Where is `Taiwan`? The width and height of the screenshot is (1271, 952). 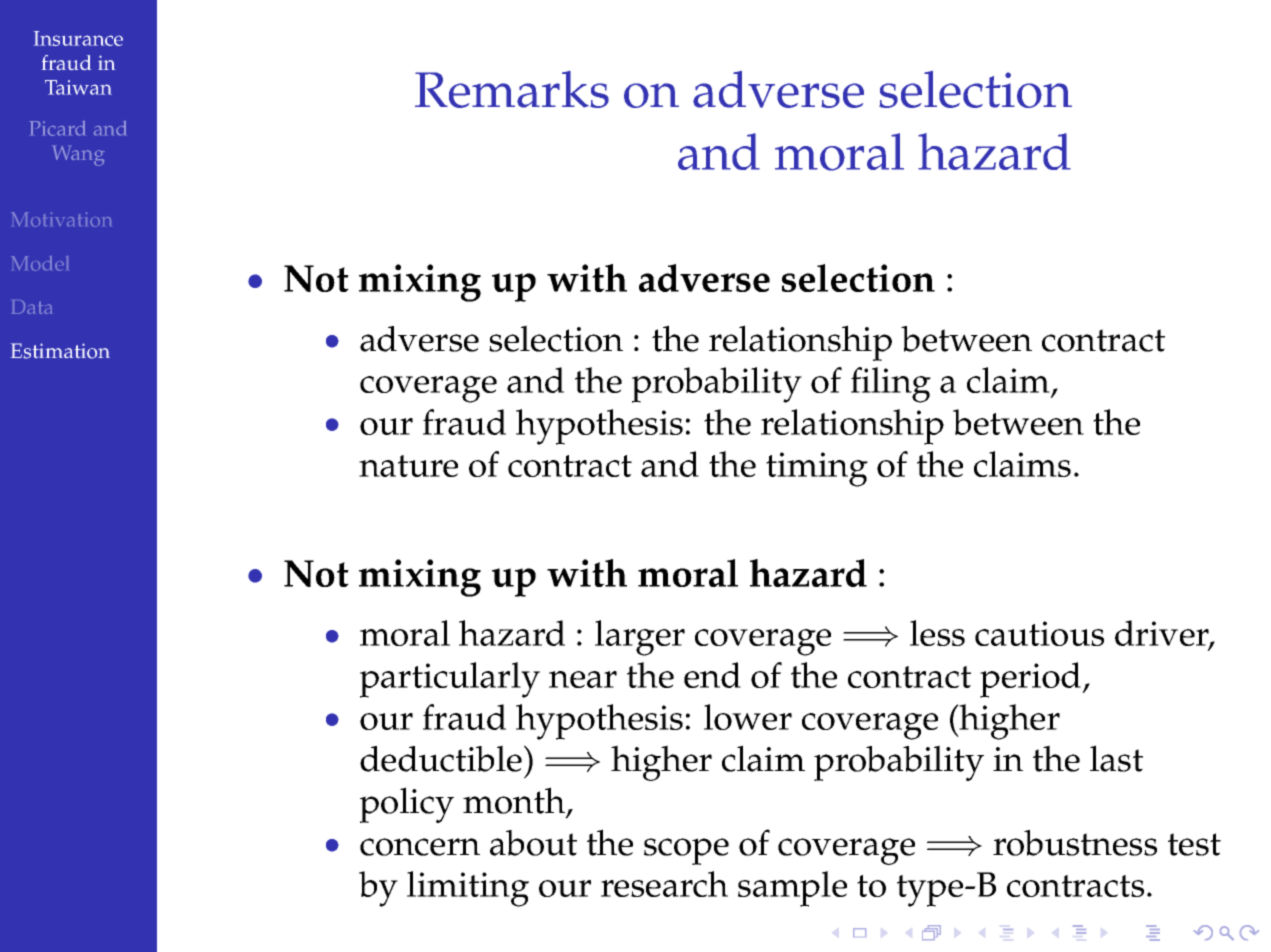 Taiwan is located at coordinates (78, 87).
